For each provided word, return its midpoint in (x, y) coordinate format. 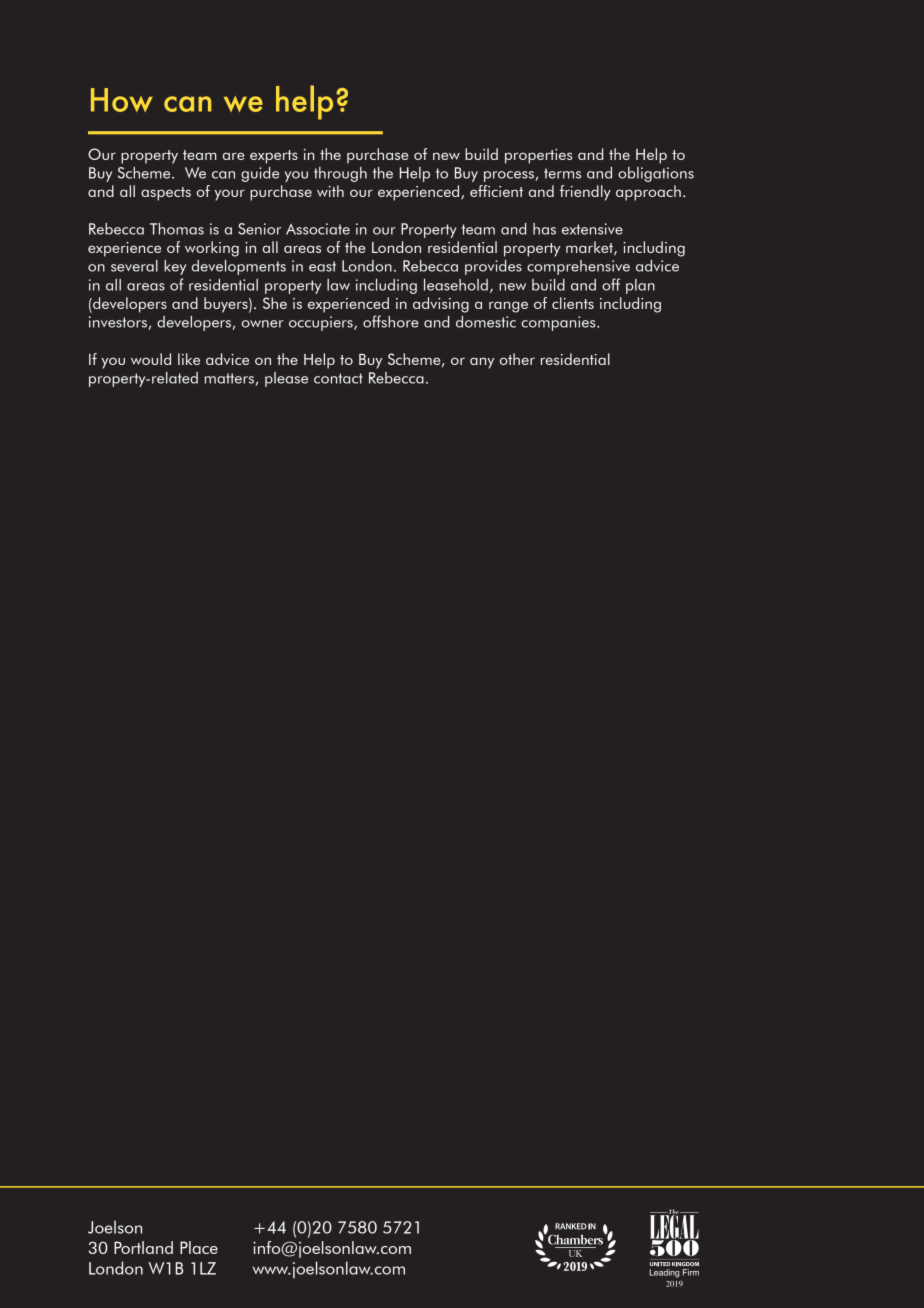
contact (338, 378)
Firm (691, 1272)
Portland (143, 1247)
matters (230, 379)
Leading (664, 1273)
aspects (166, 194)
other (517, 359)
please (286, 379)
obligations (656, 174)
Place (199, 1247)
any (482, 363)
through (340, 174)
